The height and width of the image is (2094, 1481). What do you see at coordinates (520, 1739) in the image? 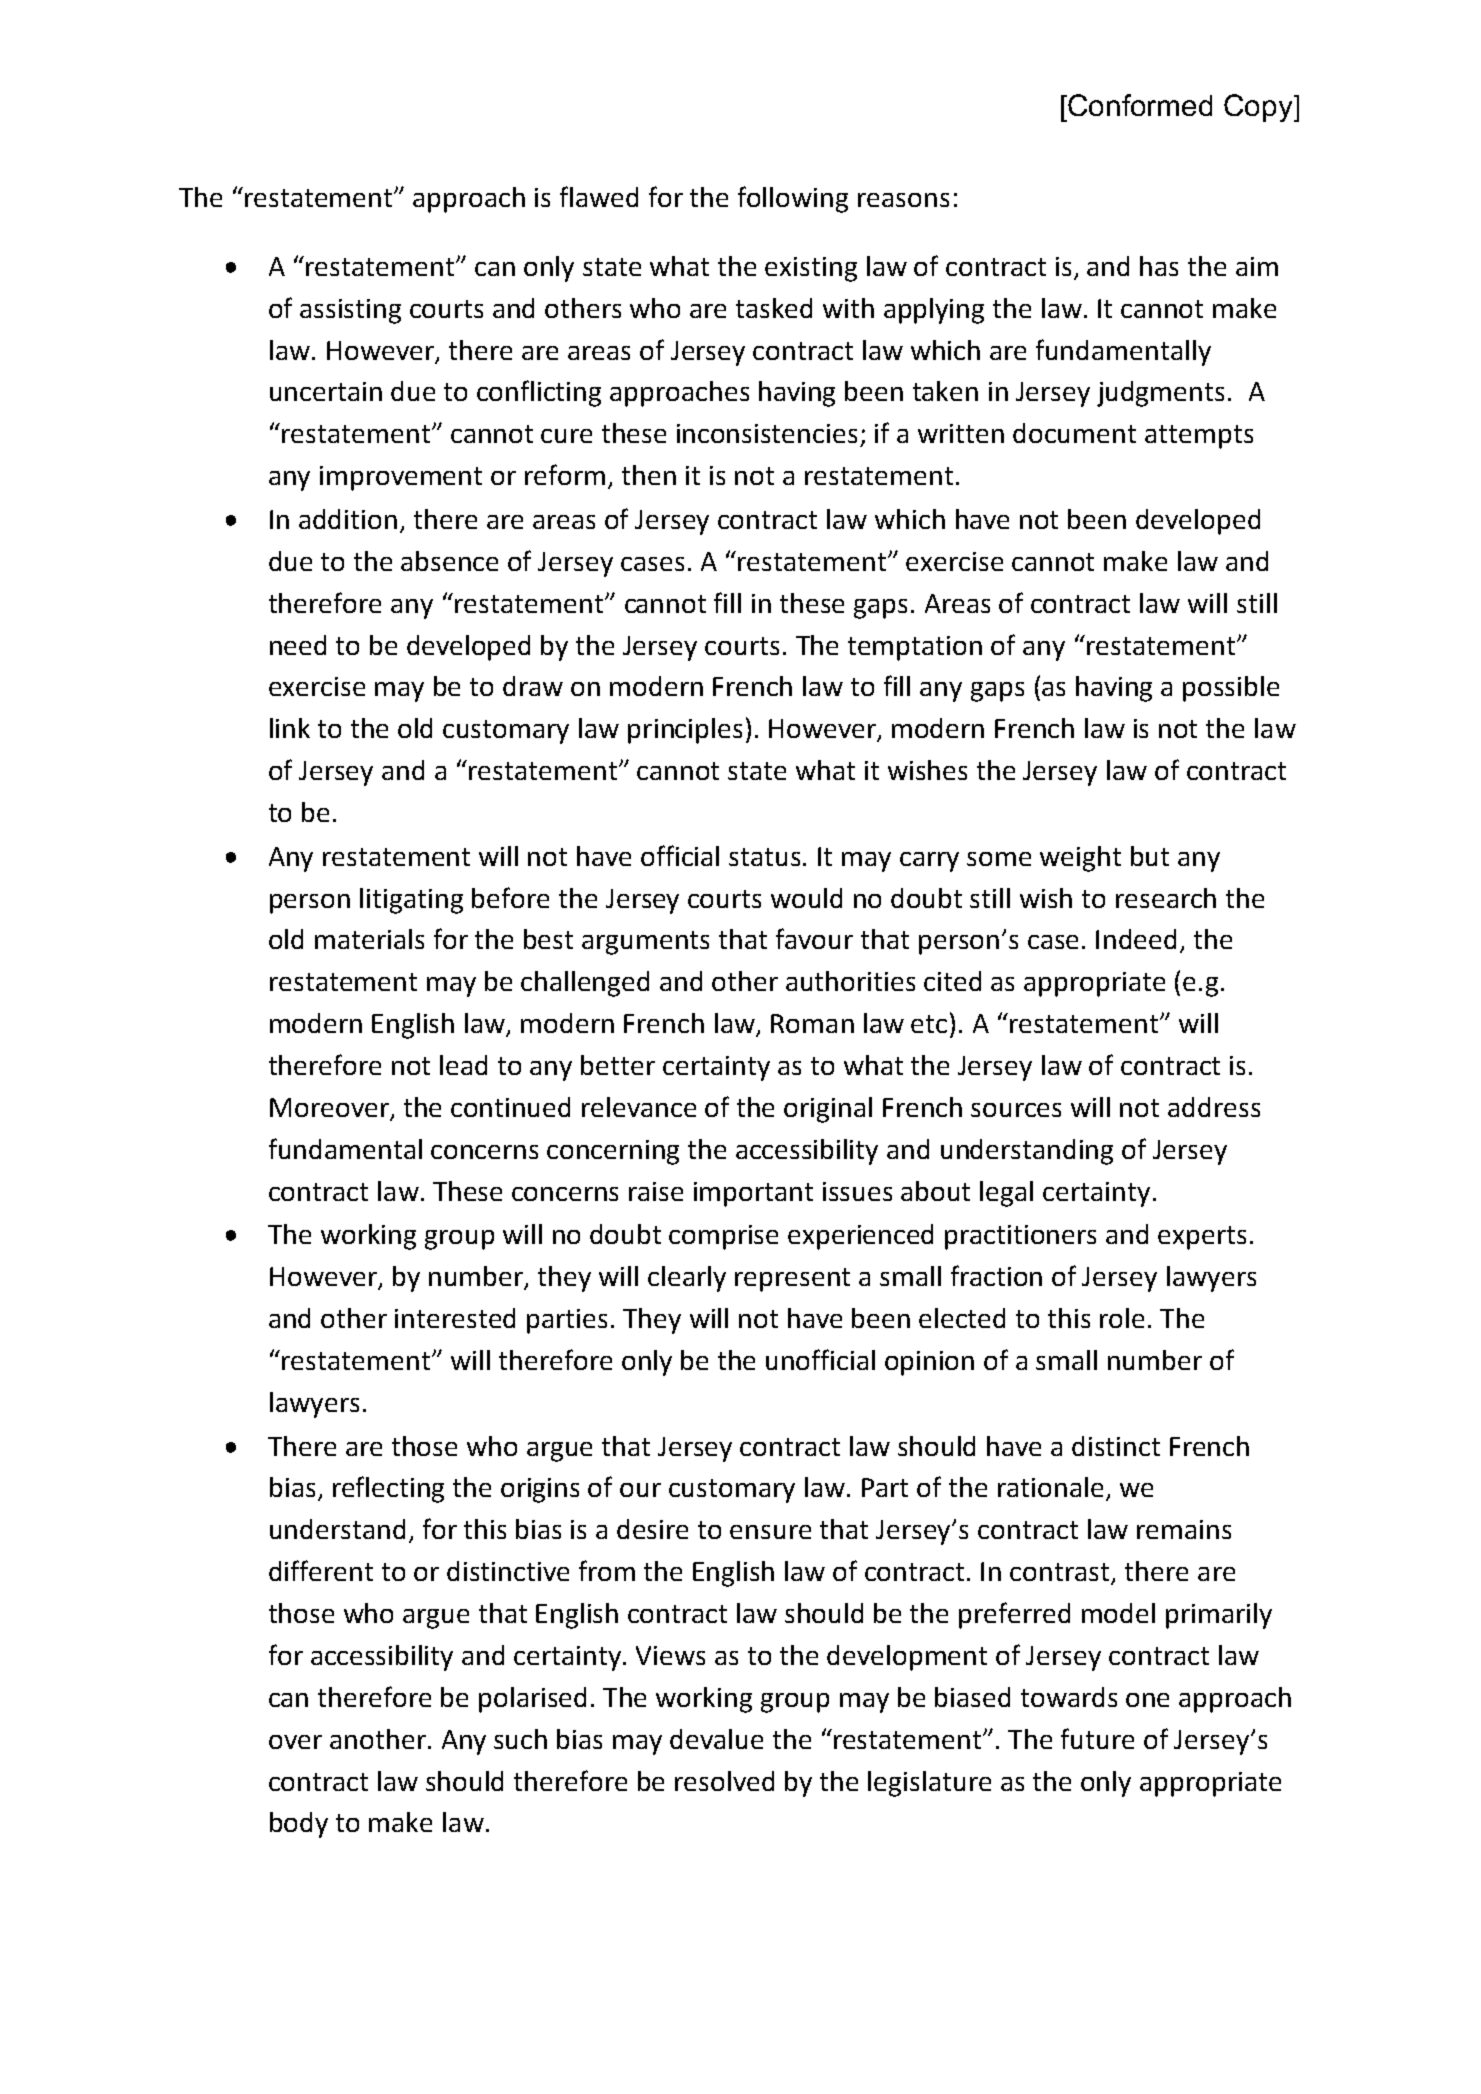
I see `such` at bounding box center [520, 1739].
